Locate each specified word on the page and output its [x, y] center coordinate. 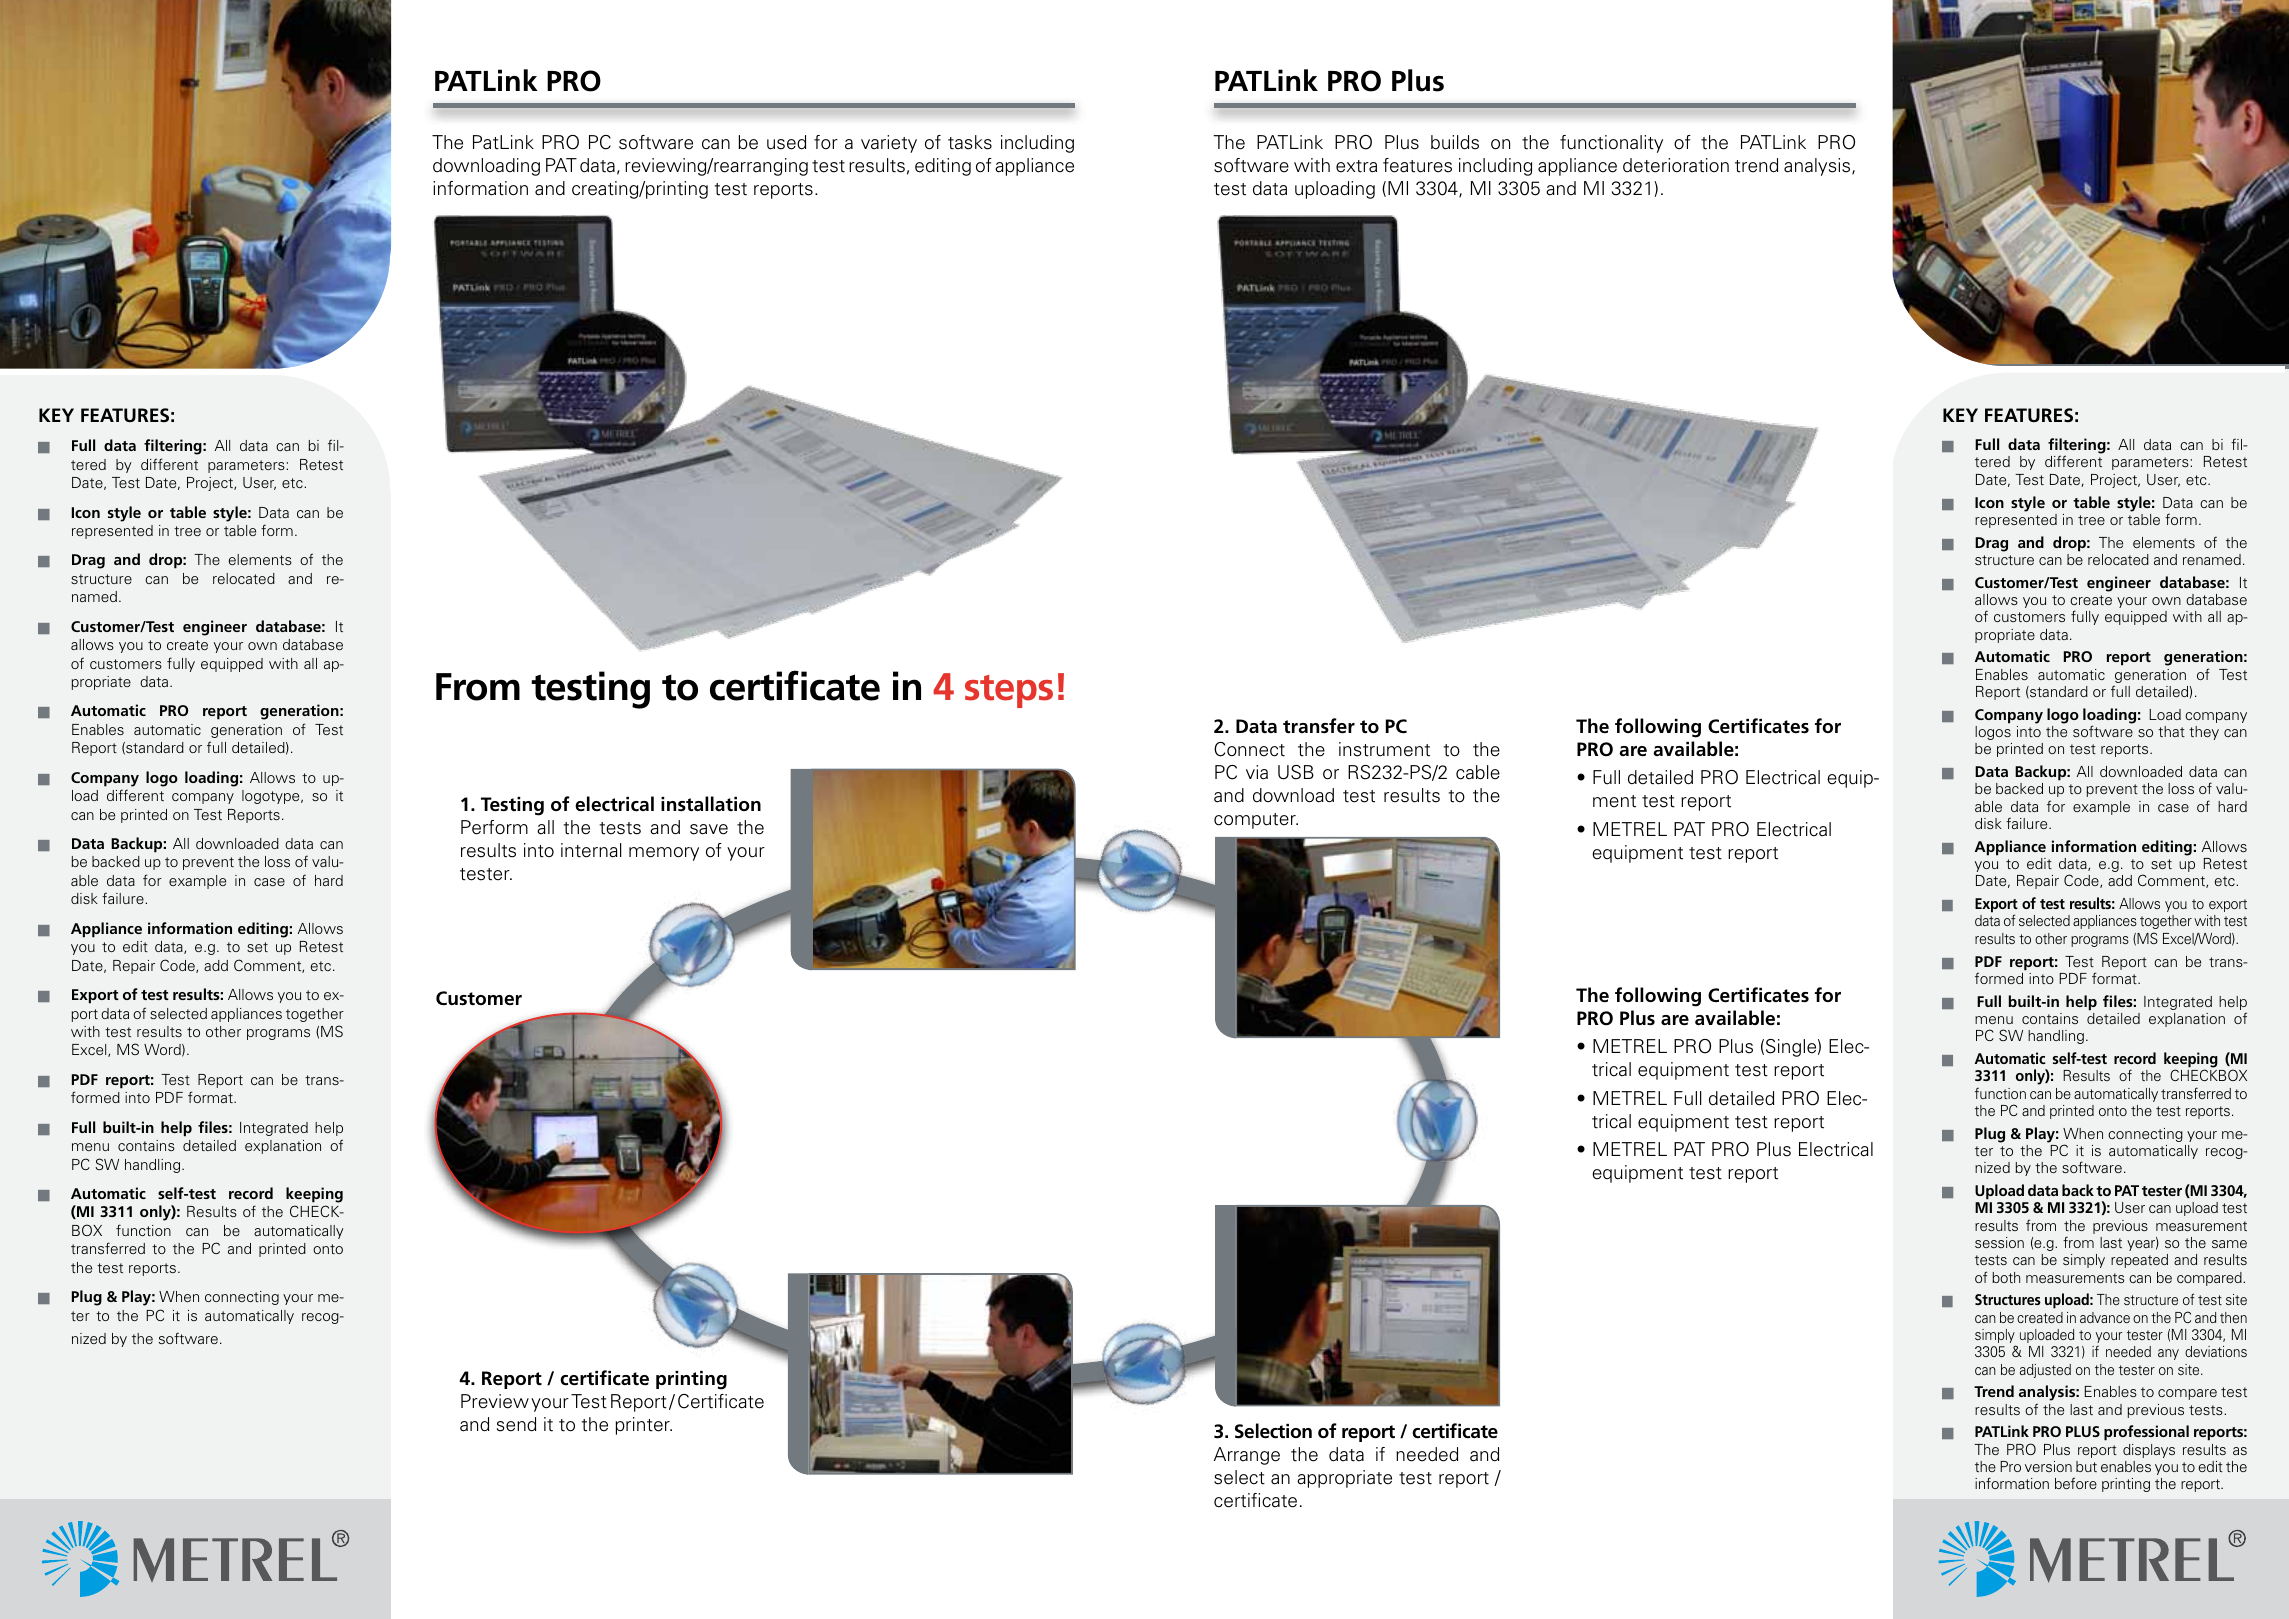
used [786, 142]
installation [711, 804]
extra [1356, 166]
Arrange [1247, 1456]
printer [643, 1426]
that [2171, 731]
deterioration [1676, 165]
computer [1256, 821]
